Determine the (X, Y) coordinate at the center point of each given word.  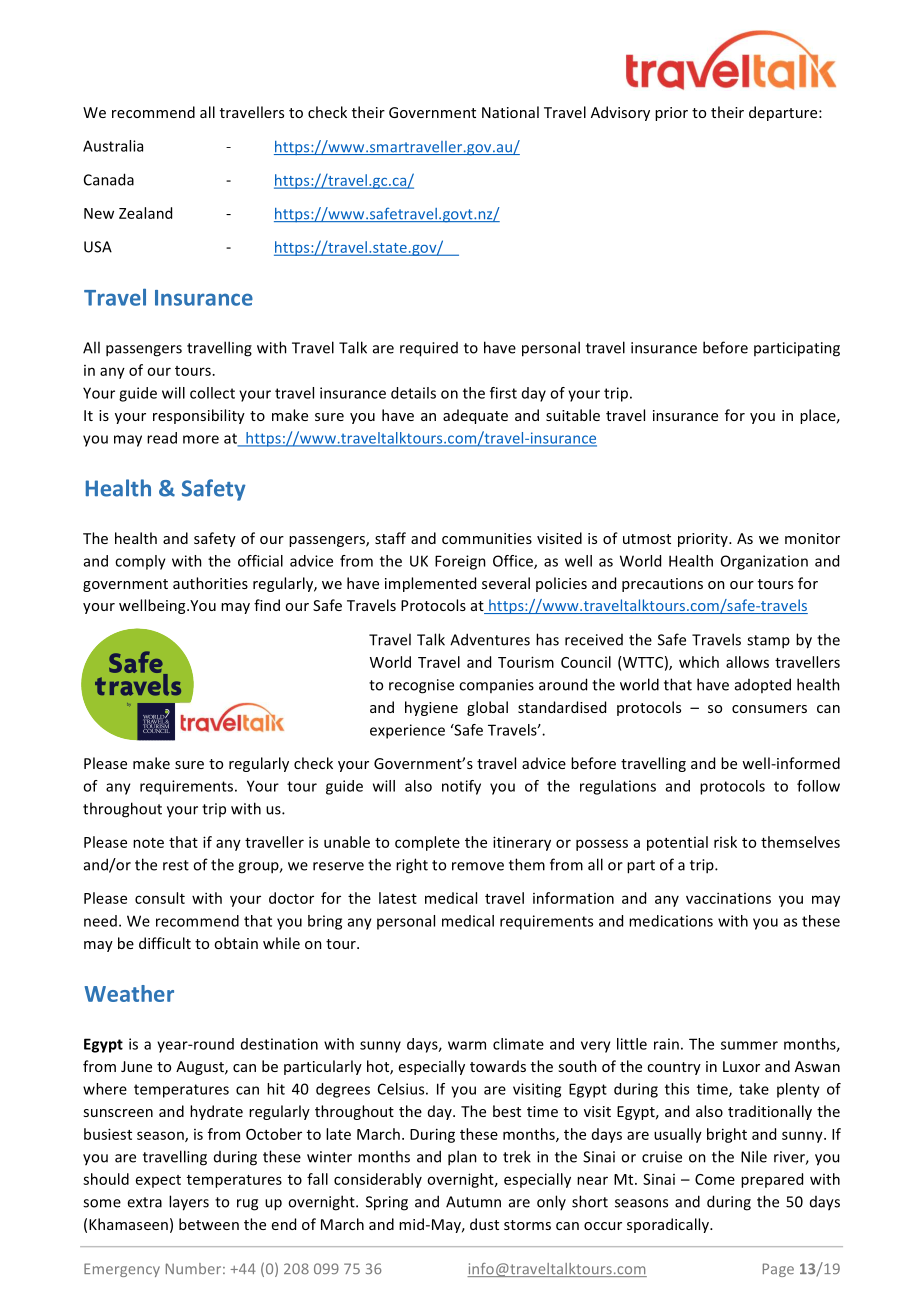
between (209, 1224)
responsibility (199, 416)
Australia (113, 146)
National (510, 112)
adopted (763, 685)
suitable (573, 415)
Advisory (620, 113)
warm (467, 1045)
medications (671, 921)
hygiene (431, 708)
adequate (475, 416)
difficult (165, 943)
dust (484, 1224)
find (267, 605)
